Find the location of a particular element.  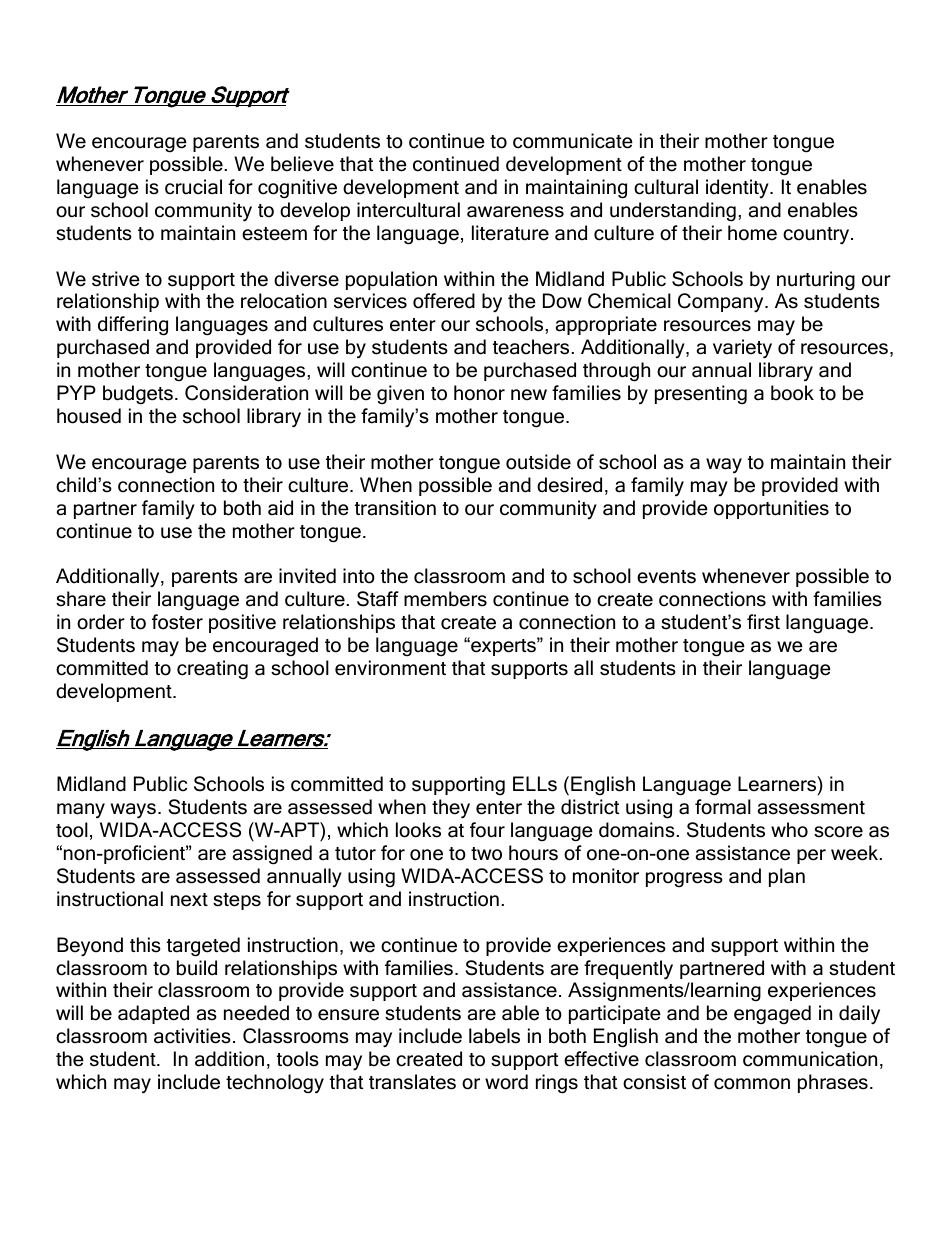

outside is located at coordinates (538, 462).
